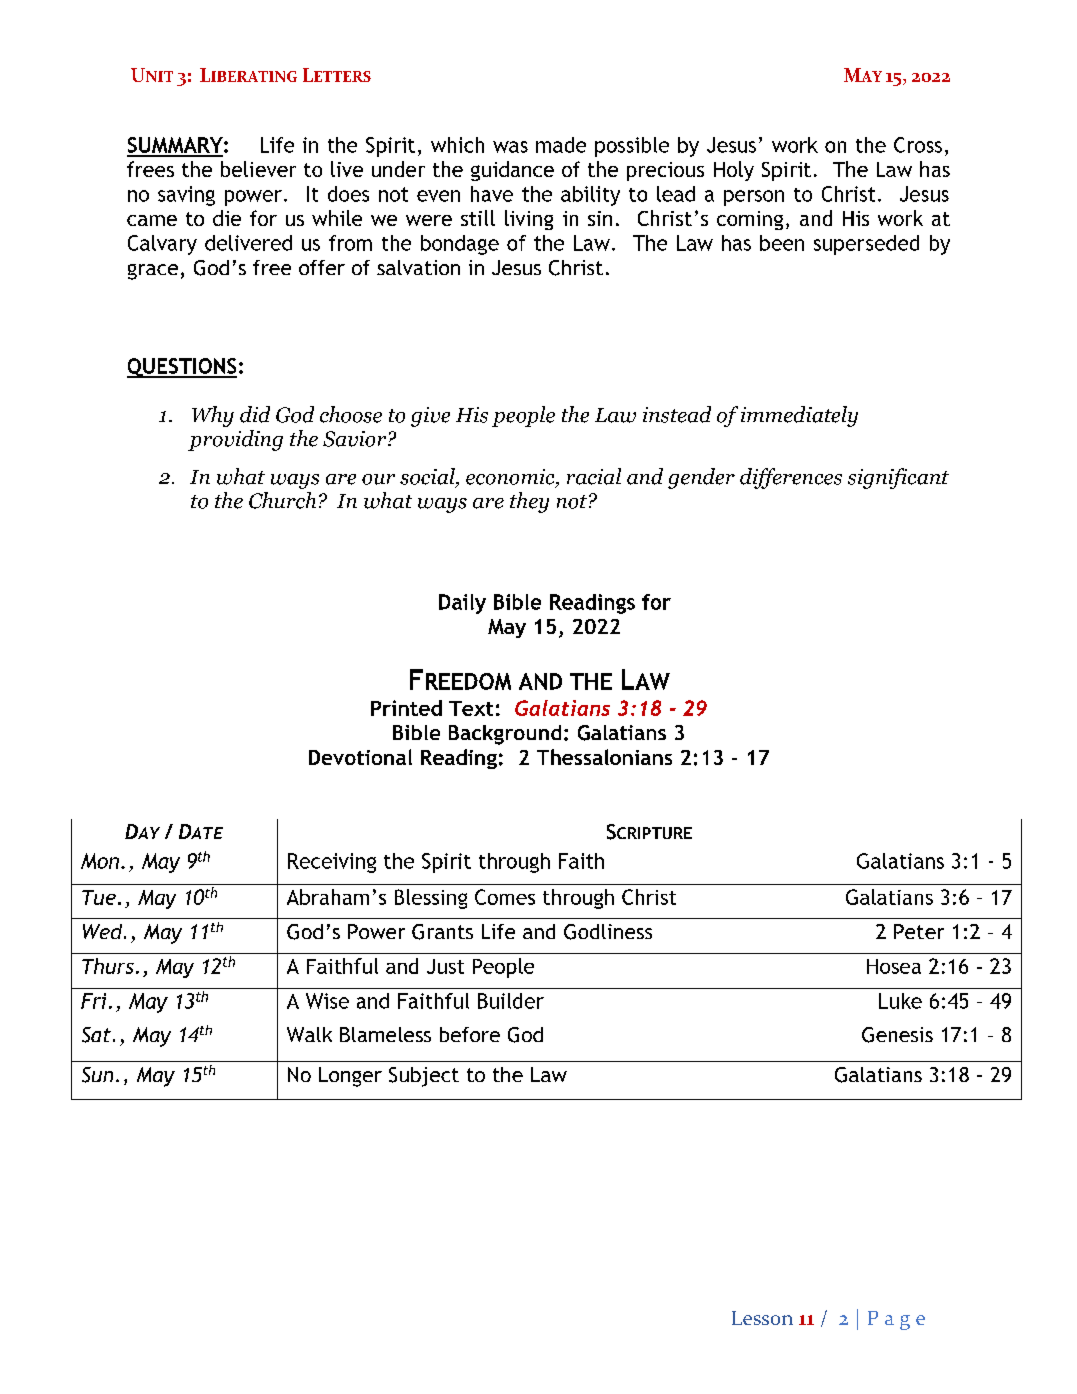 Image resolution: width=1077 pixels, height=1394 pixels. I want to click on Sun, so click(97, 1075).
